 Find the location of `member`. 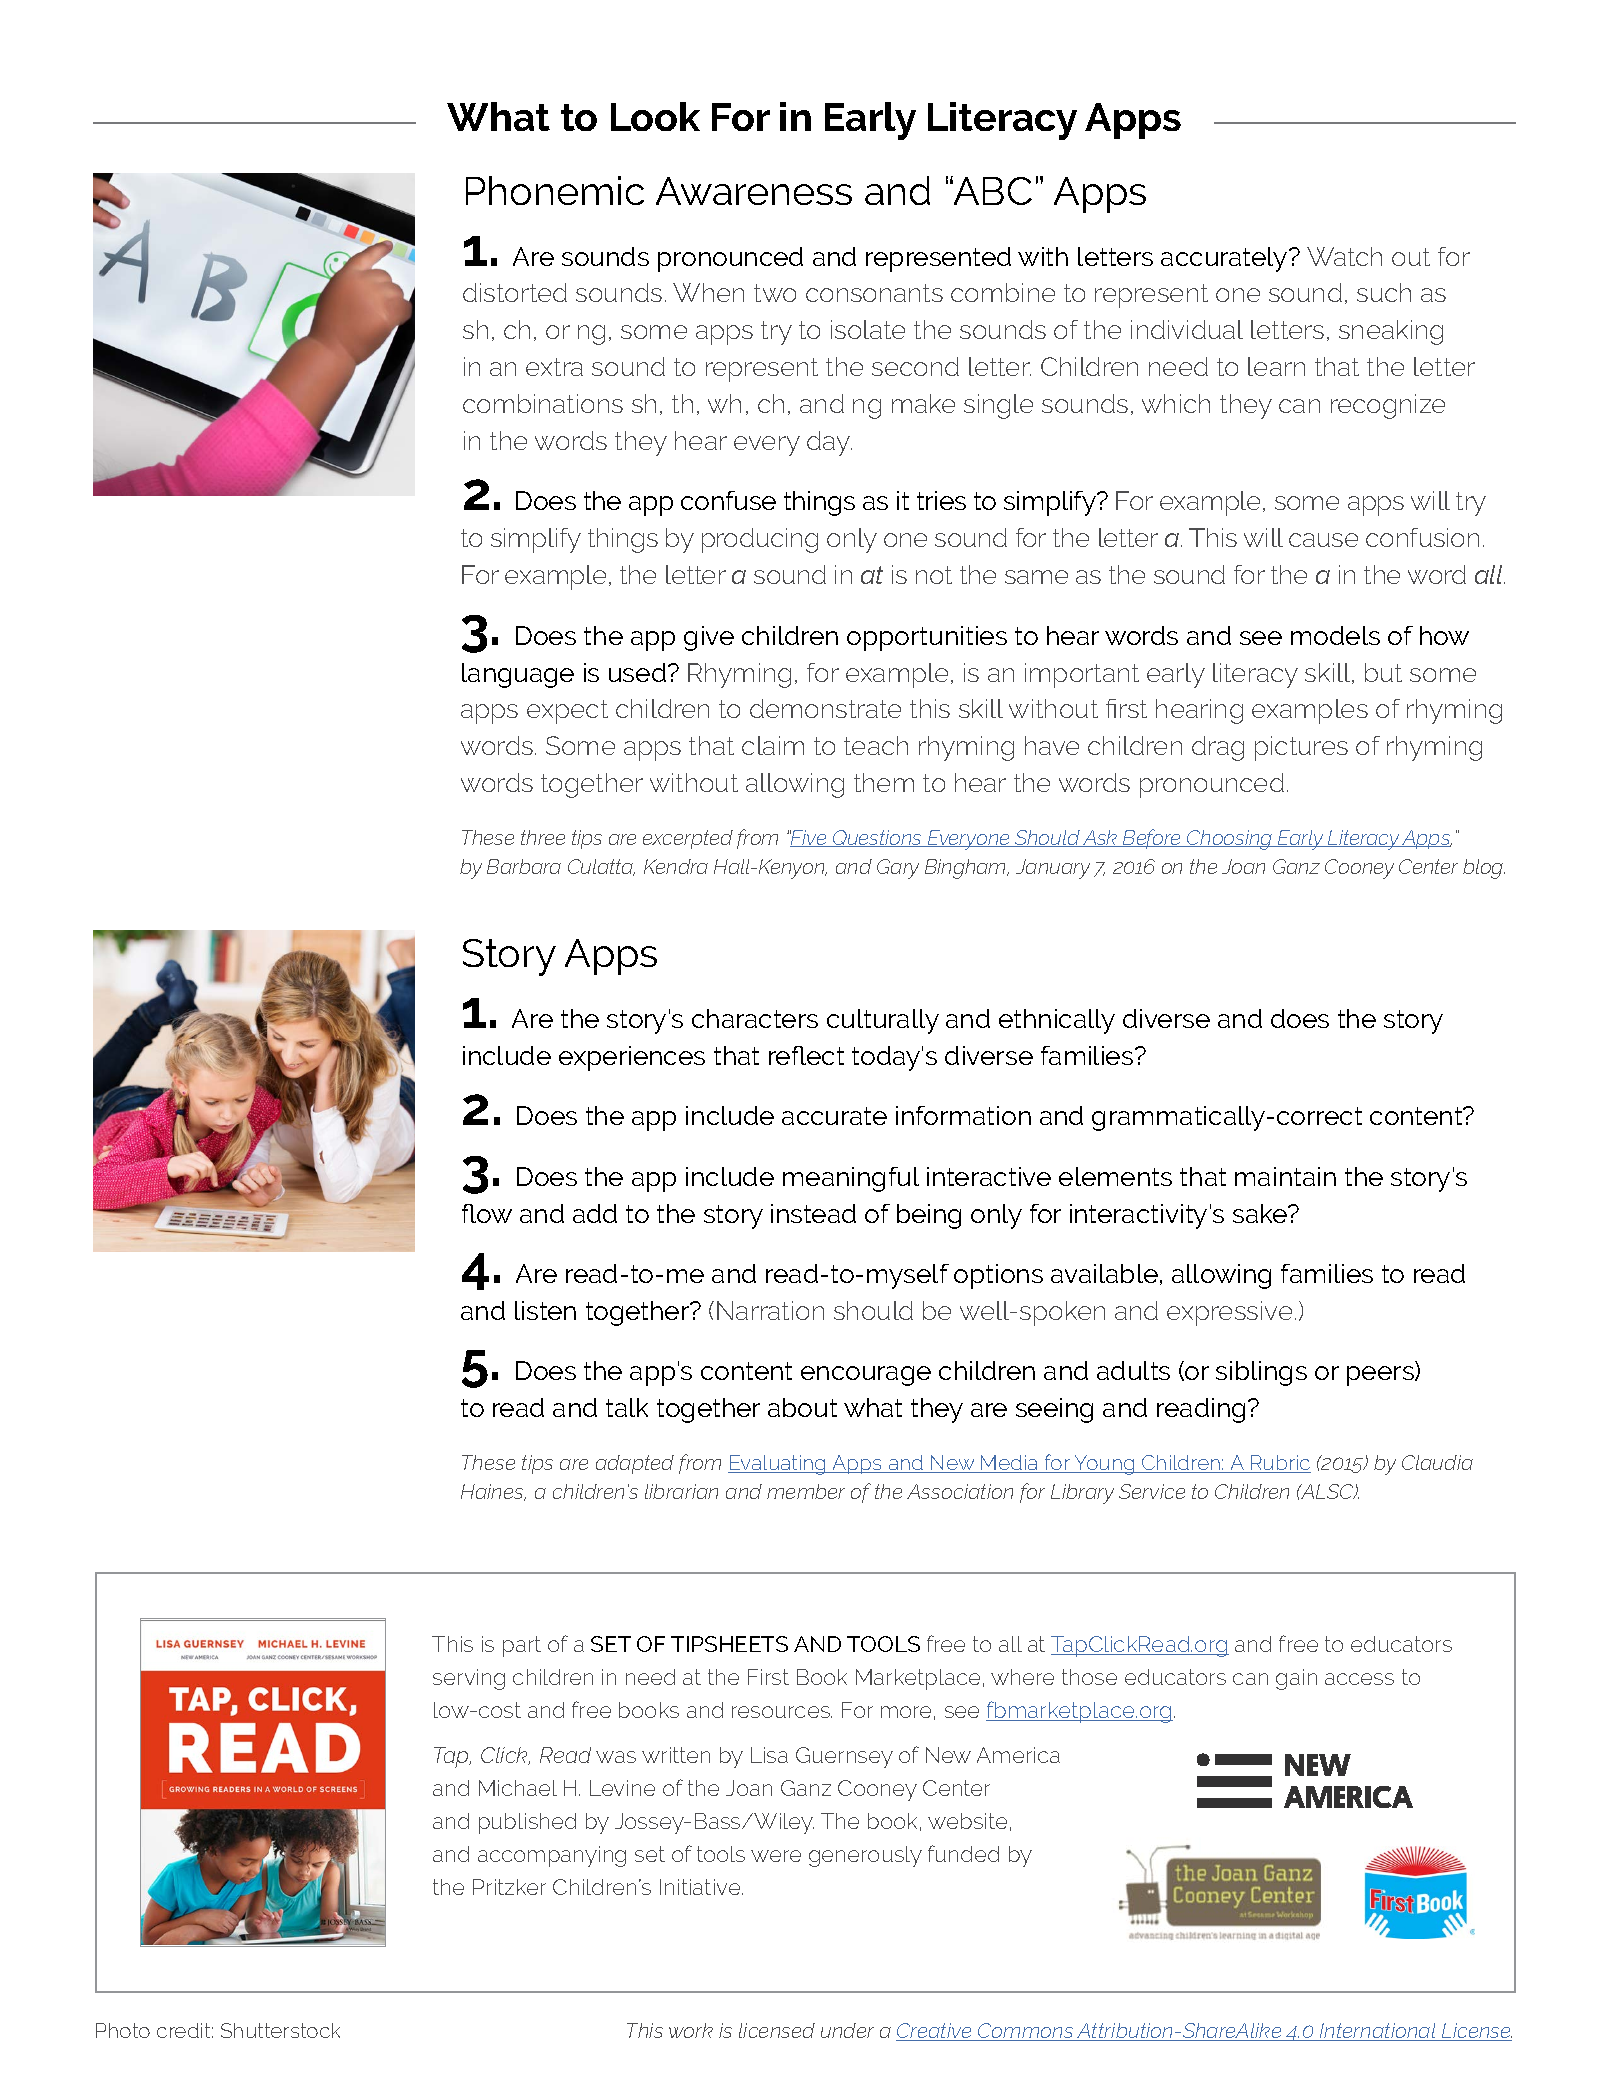

member is located at coordinates (806, 1491).
